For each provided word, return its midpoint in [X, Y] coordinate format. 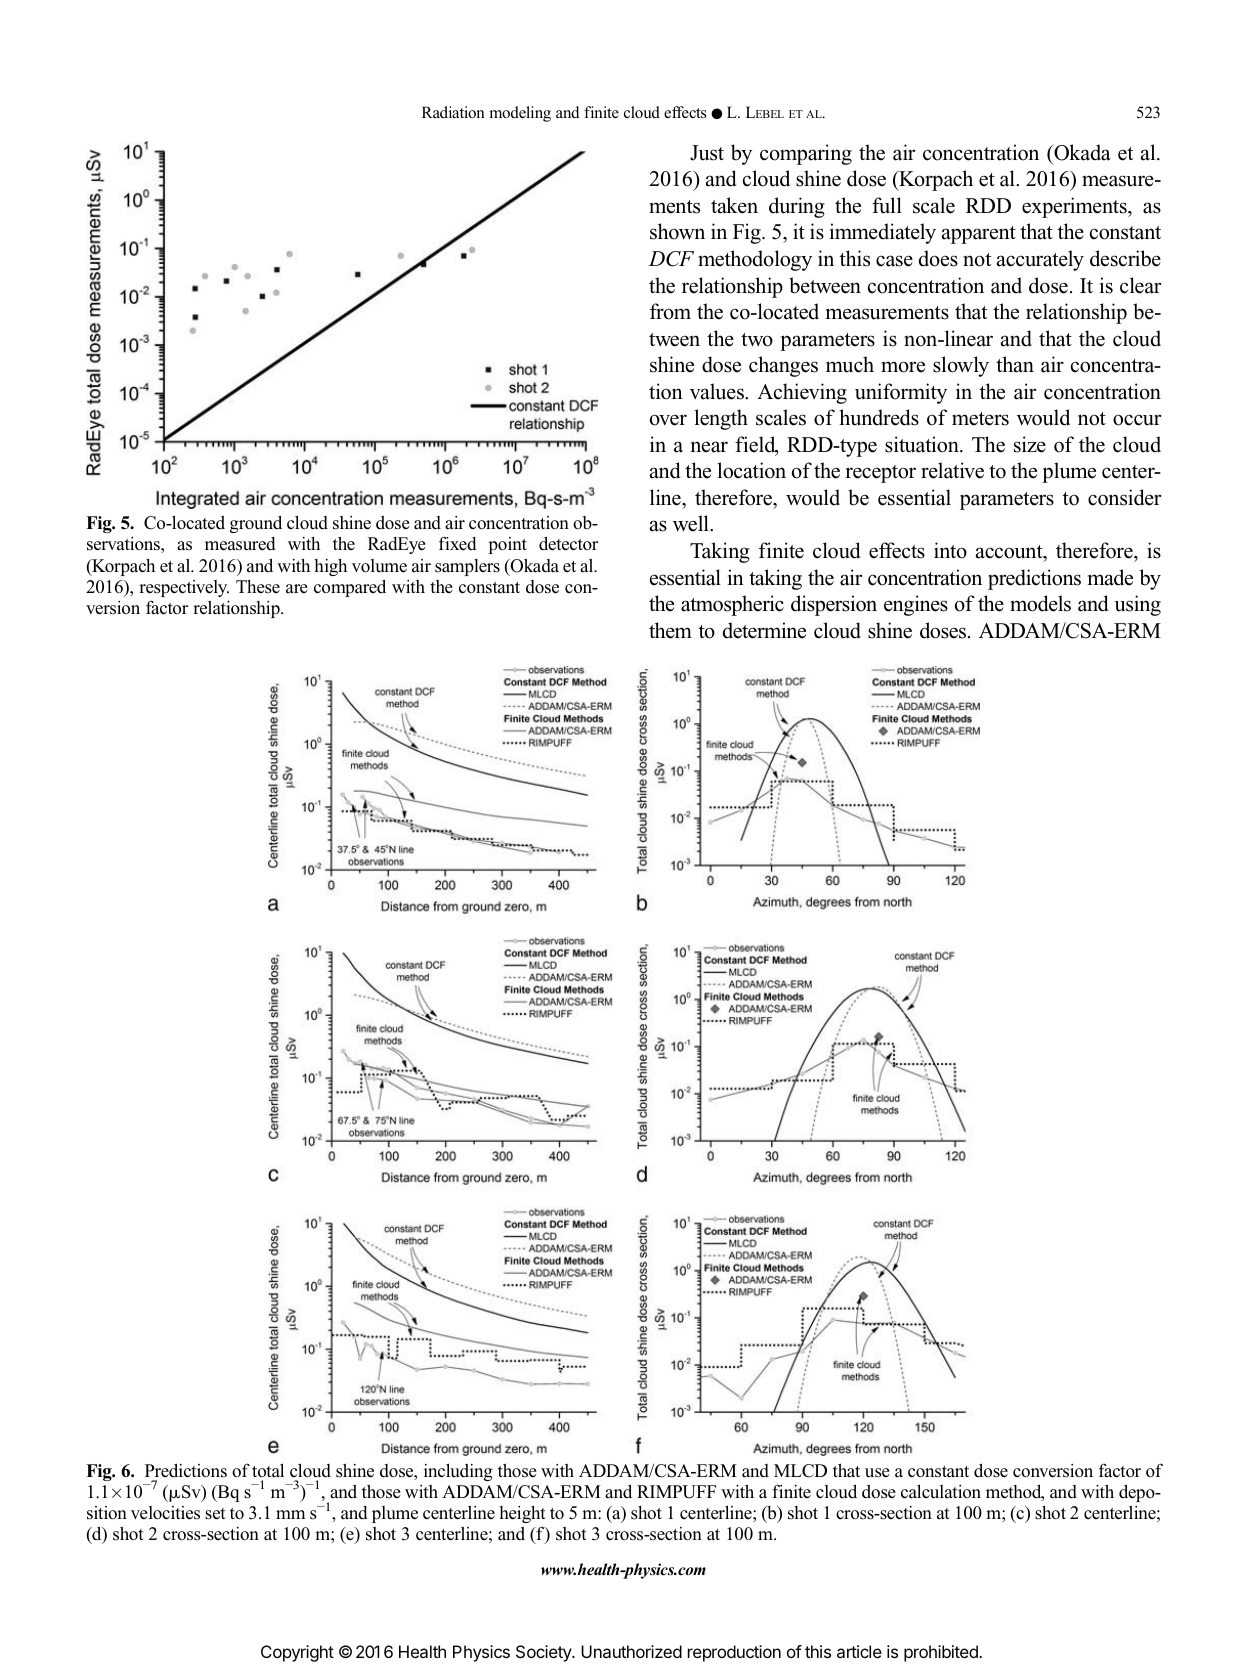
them [670, 630]
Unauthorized [631, 1651]
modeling [520, 114]
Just [707, 153]
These [258, 587]
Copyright [297, 1653]
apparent [979, 235]
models [1040, 603]
